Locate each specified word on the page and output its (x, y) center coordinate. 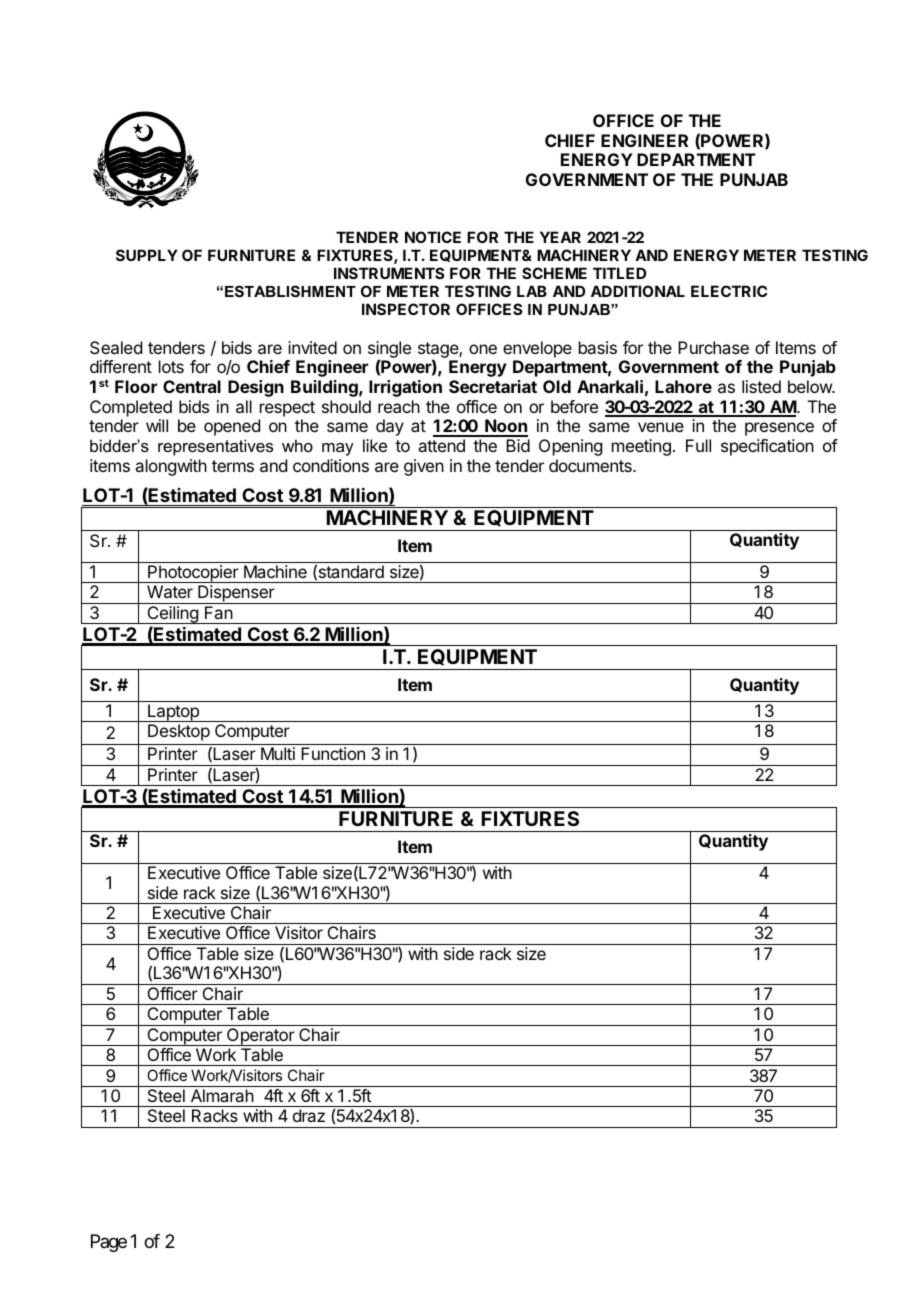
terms (233, 466)
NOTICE (433, 237)
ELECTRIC (729, 291)
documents (591, 465)
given (424, 467)
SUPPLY (147, 255)
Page (109, 1243)
